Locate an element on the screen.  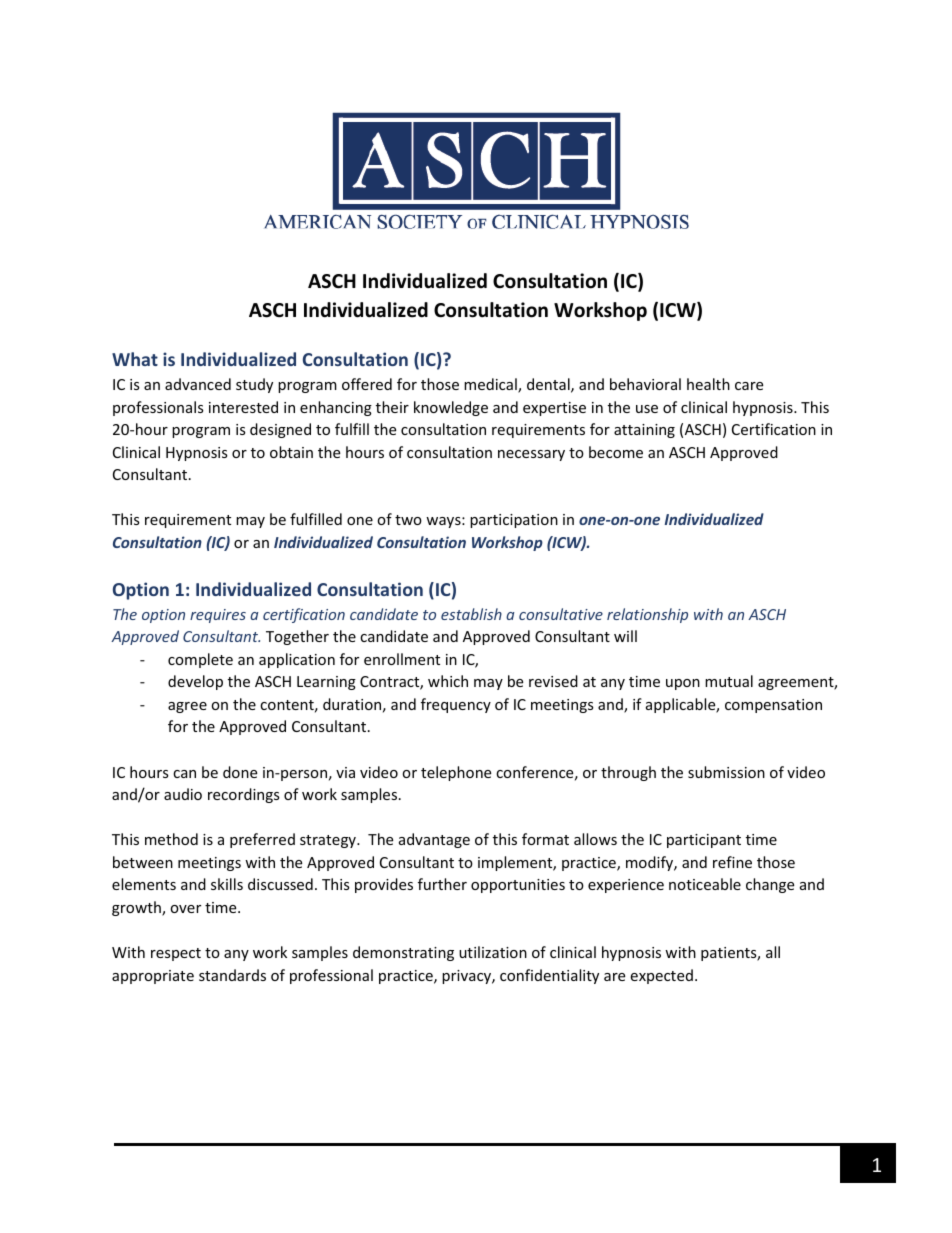
medical is located at coordinates (491, 385).
